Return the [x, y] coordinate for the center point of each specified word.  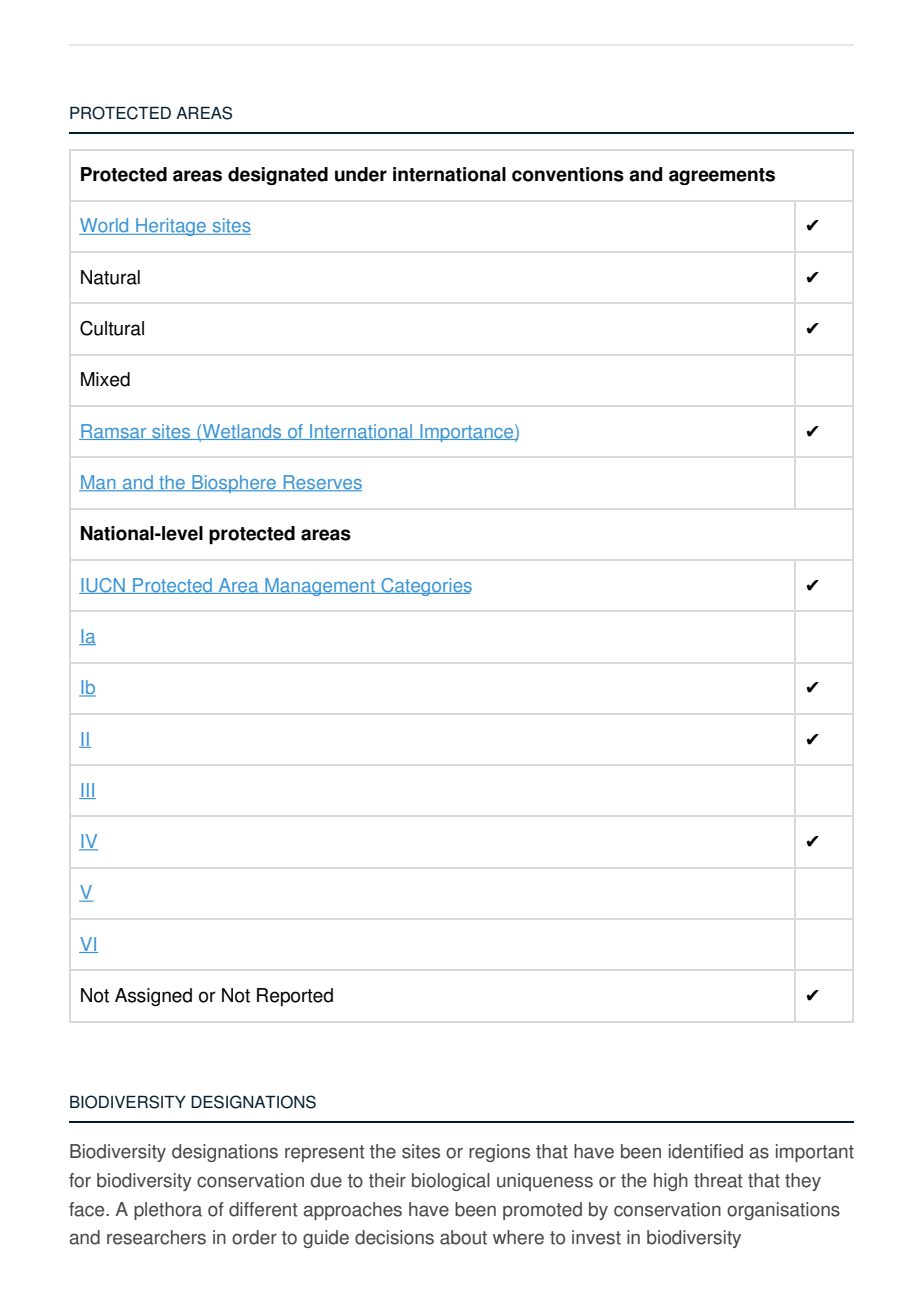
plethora [168, 1211]
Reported [295, 997]
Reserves [321, 483]
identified [706, 1151]
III [87, 791]
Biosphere [234, 484]
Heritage [171, 227]
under [361, 174]
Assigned [153, 997]
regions [499, 1153]
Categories [425, 587]
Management [320, 587]
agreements [722, 176]
